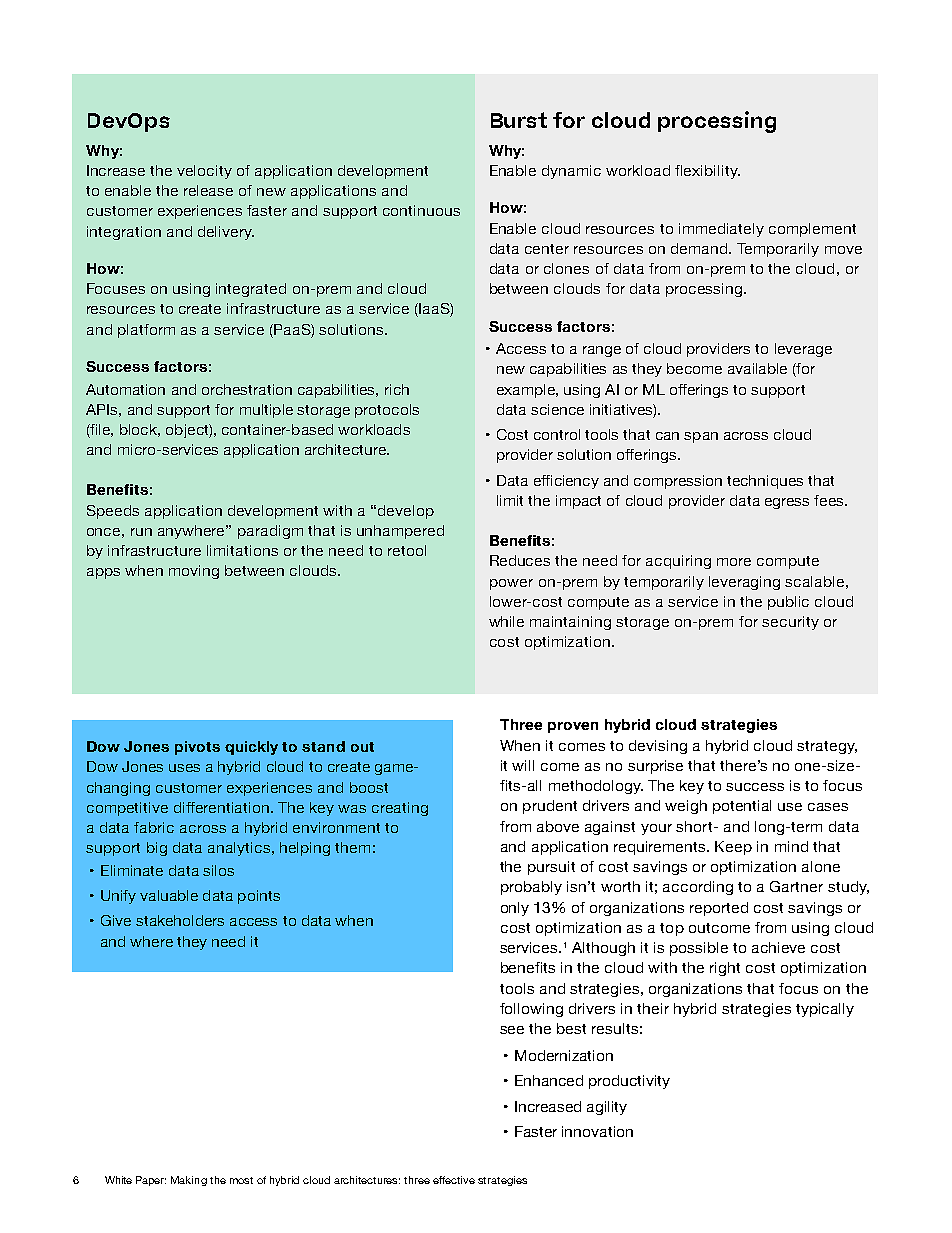  What do you see at coordinates (204, 172) in the document?
I see `velocity` at bounding box center [204, 172].
